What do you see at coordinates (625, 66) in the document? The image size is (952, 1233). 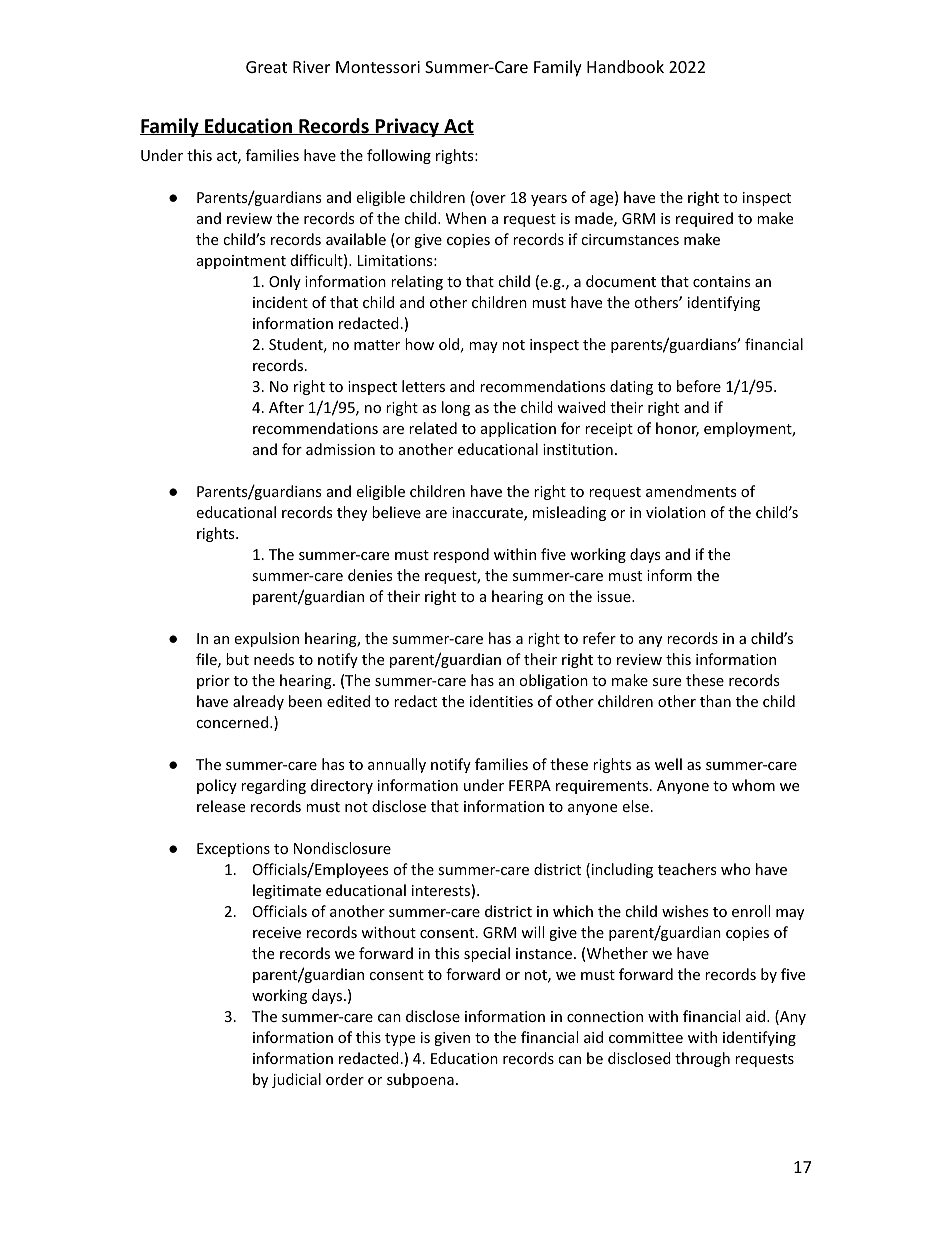 I see `Handbook` at bounding box center [625, 66].
